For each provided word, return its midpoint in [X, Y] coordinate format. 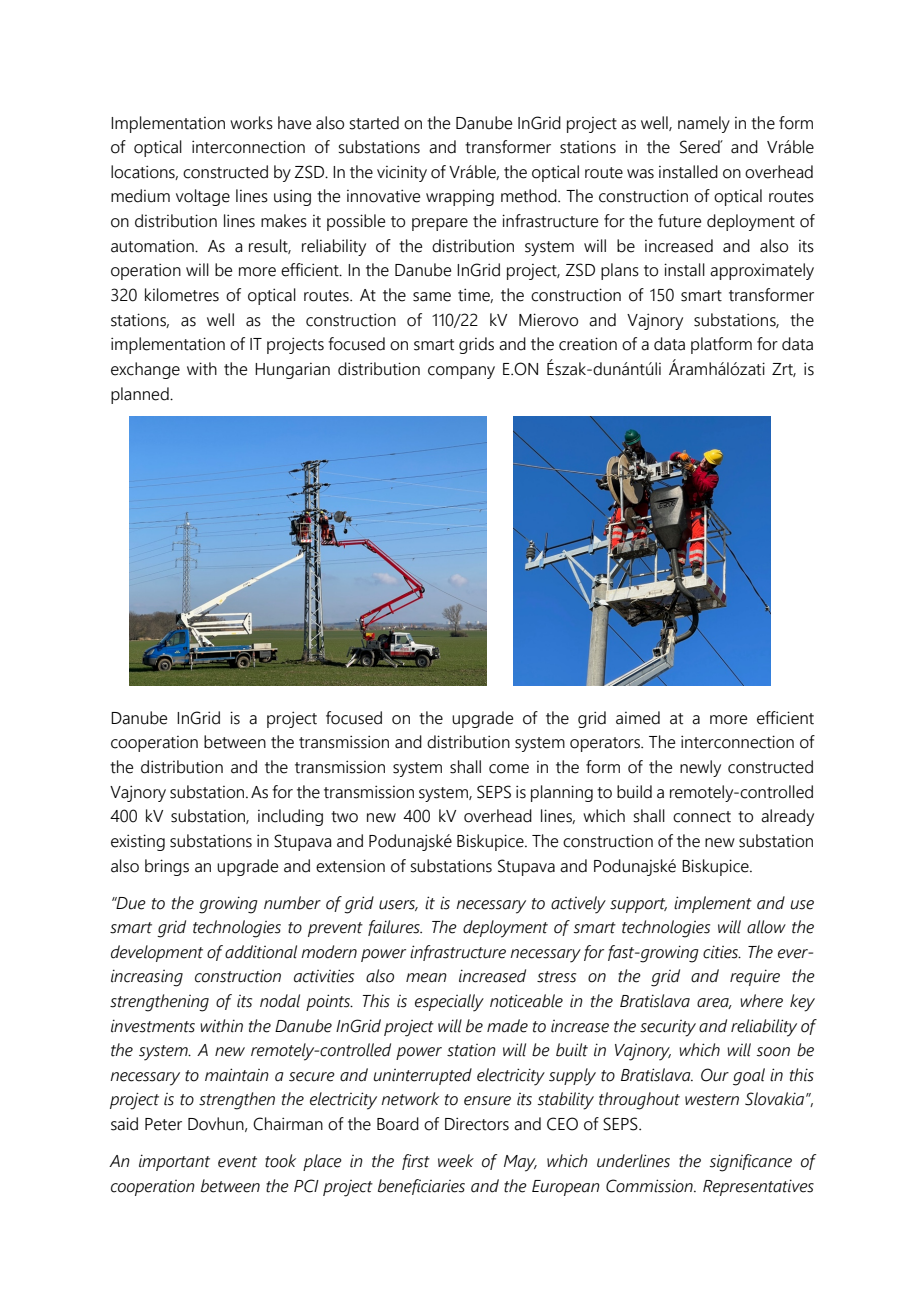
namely [704, 124]
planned [141, 395]
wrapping [460, 197]
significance [751, 1163]
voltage [203, 197]
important [174, 1162]
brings [167, 867]
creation [588, 344]
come [509, 769]
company [461, 372]
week [456, 1161]
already [787, 817]
